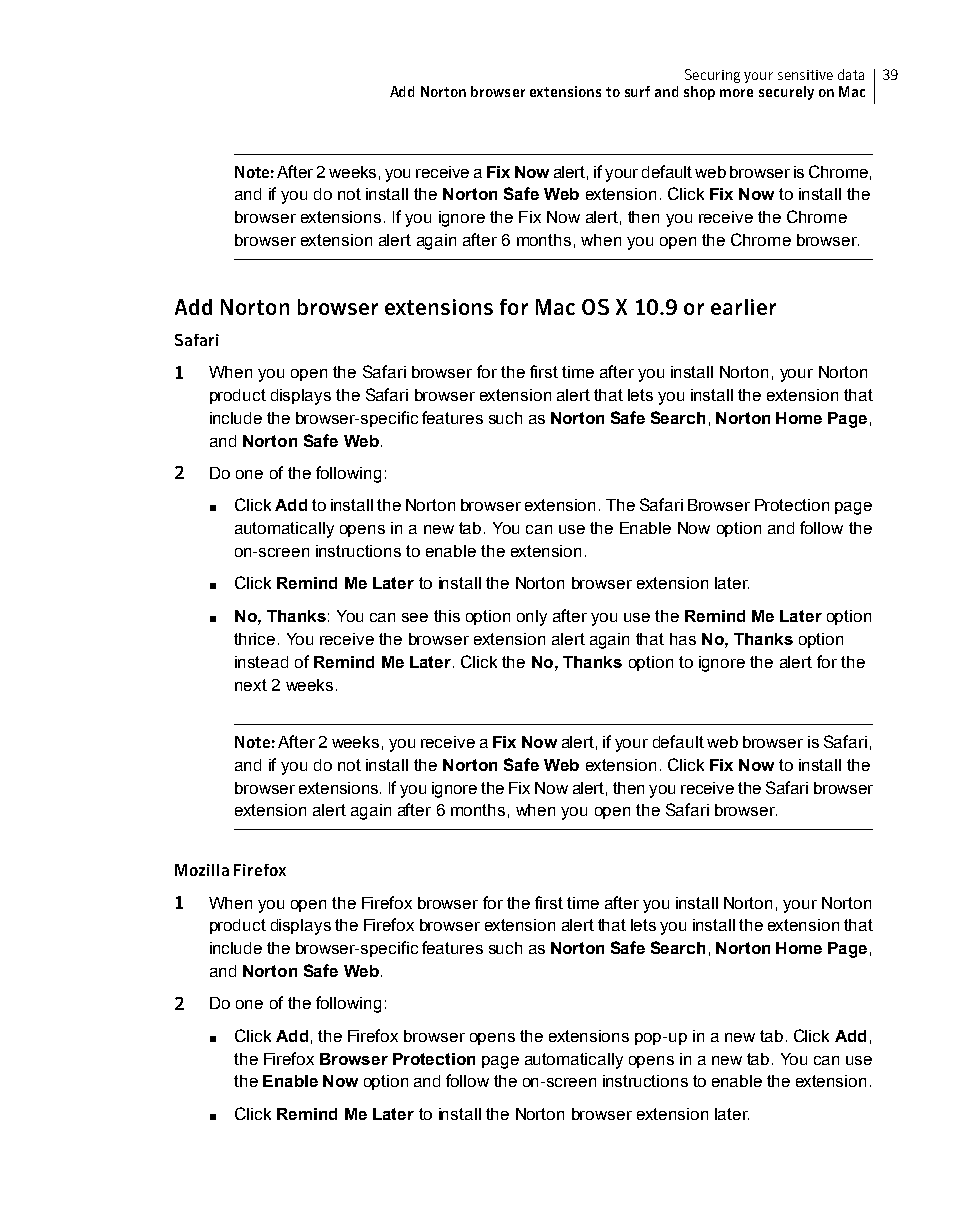 Image resolution: width=958 pixels, height=1232 pixels. What do you see at coordinates (712, 76) in the screenshot?
I see `Securing` at bounding box center [712, 76].
